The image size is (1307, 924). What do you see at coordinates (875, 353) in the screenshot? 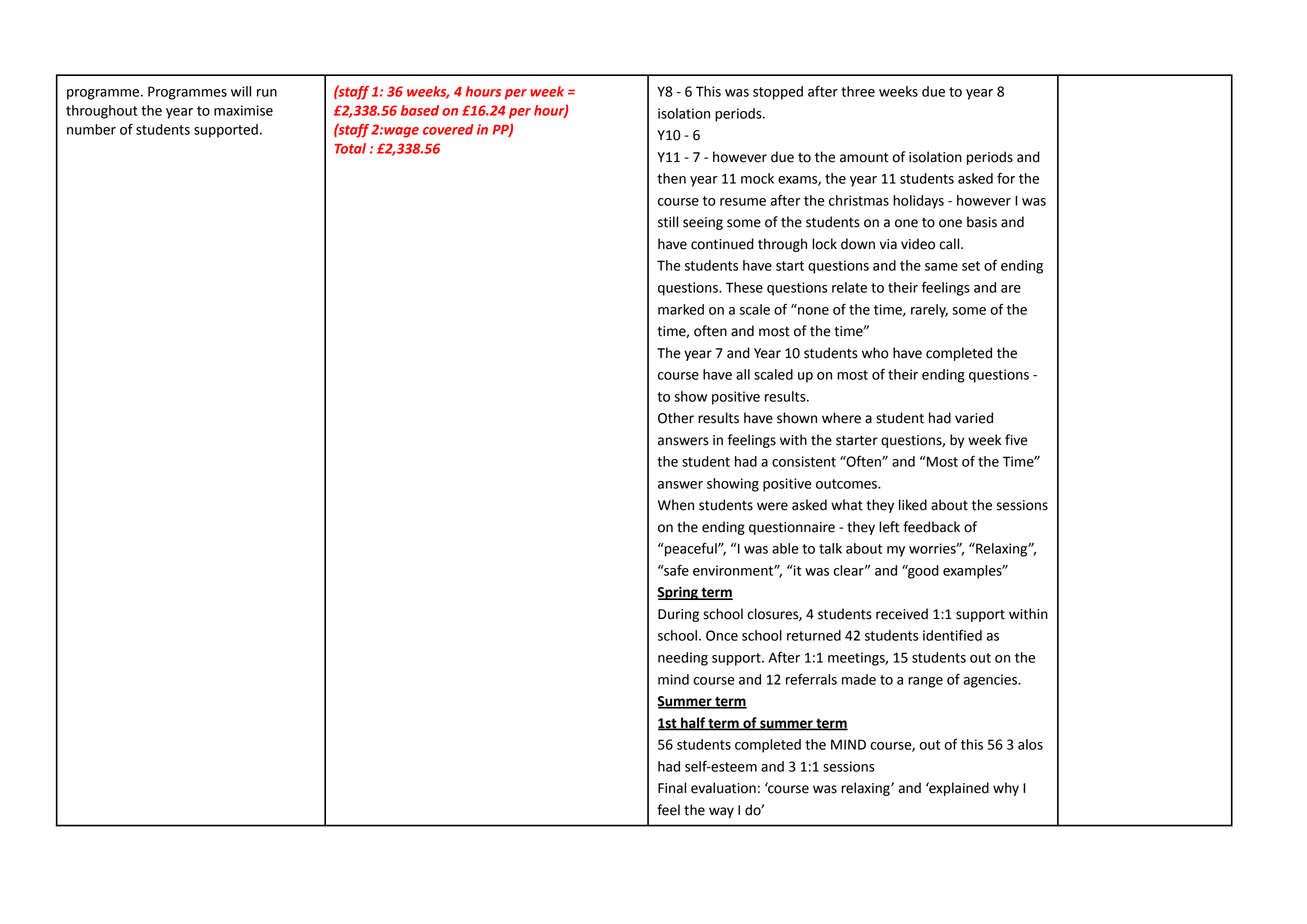
I see `who` at bounding box center [875, 353].
